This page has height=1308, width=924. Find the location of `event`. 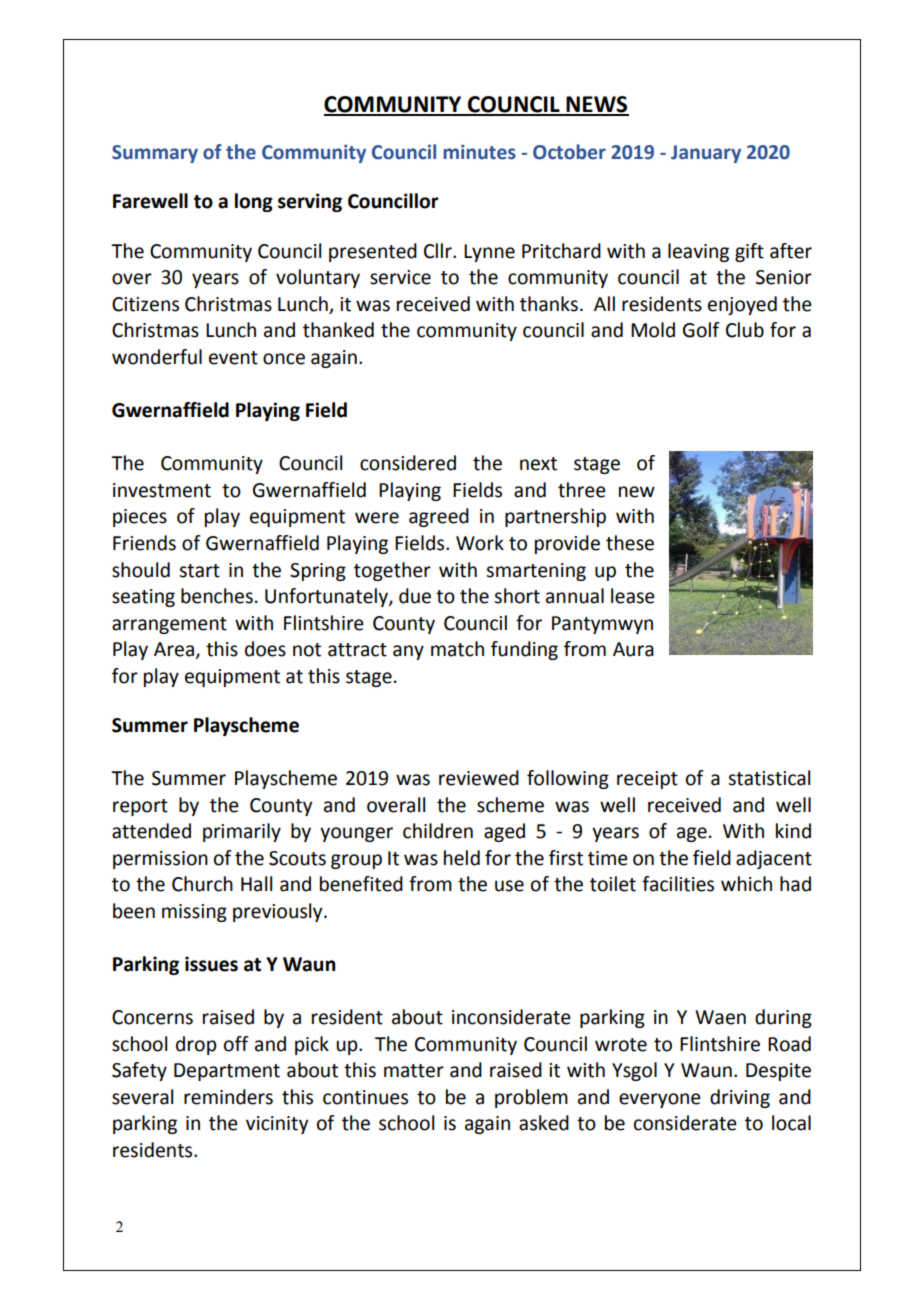

event is located at coordinates (233, 358).
